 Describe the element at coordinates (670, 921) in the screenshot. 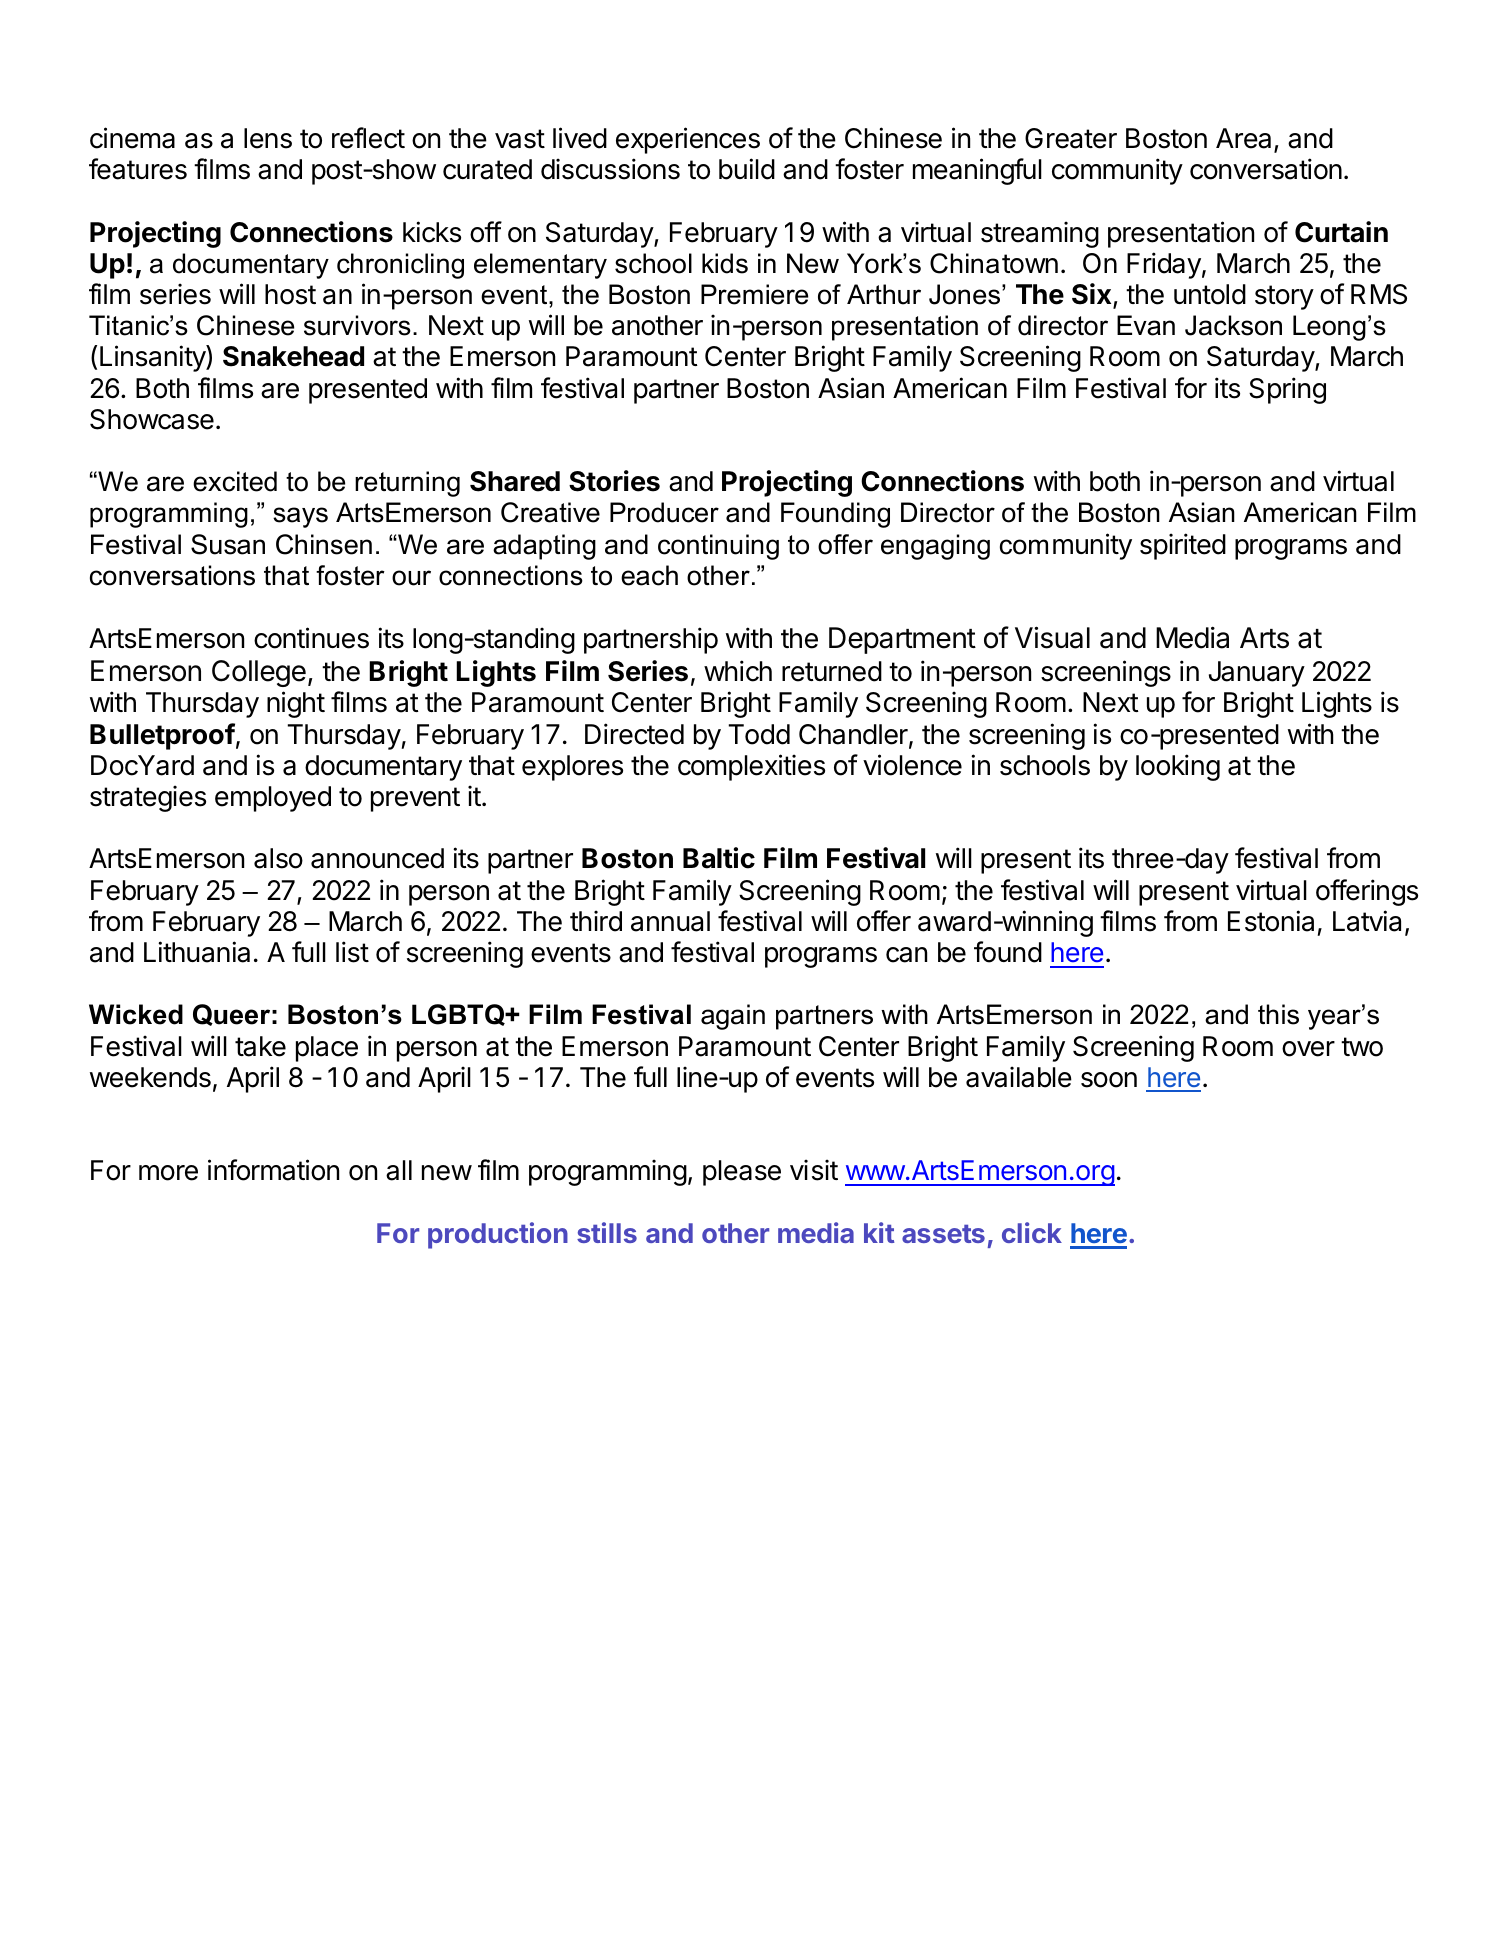

I see `annual` at that location.
